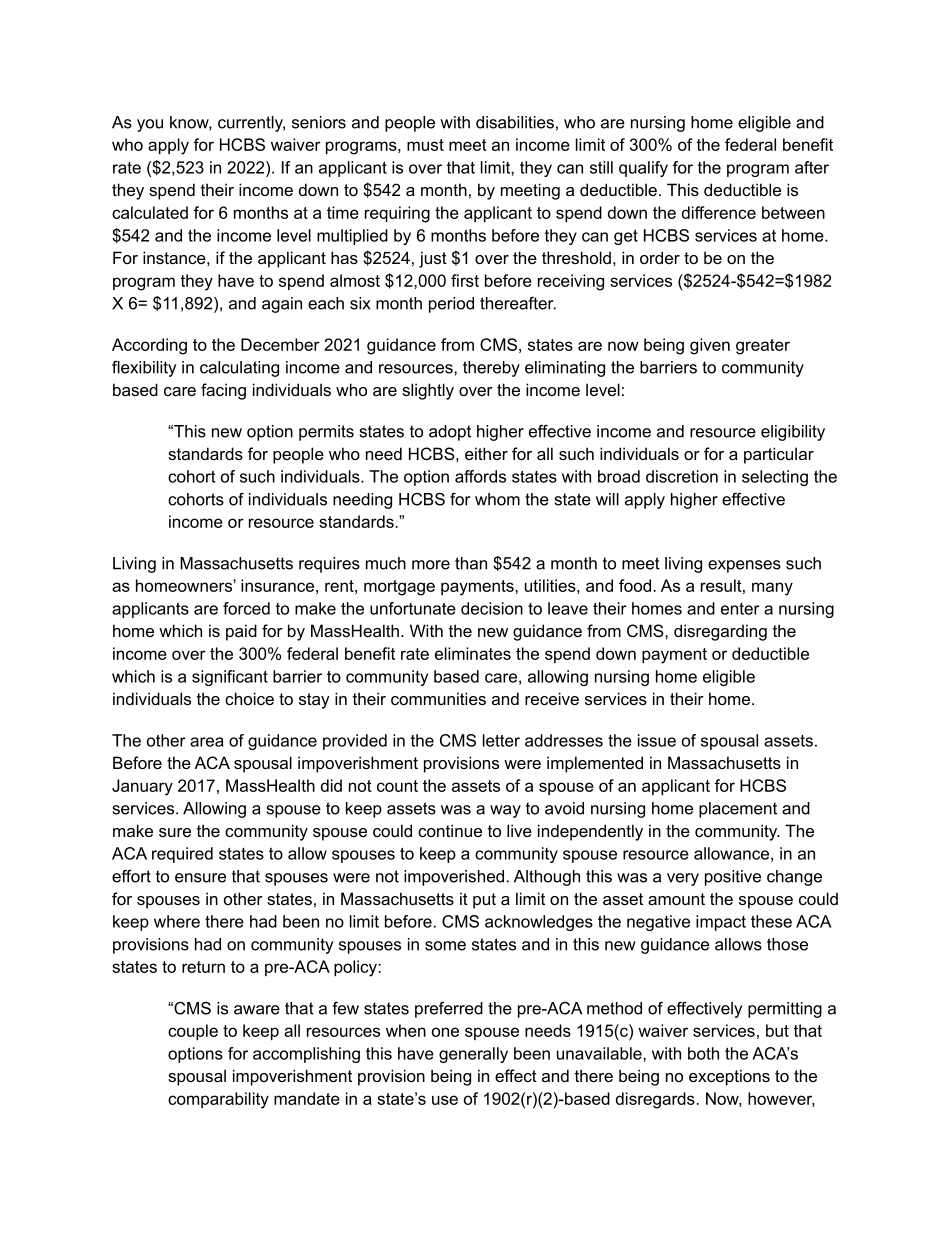  What do you see at coordinates (473, 1055) in the screenshot?
I see `generally` at bounding box center [473, 1055].
